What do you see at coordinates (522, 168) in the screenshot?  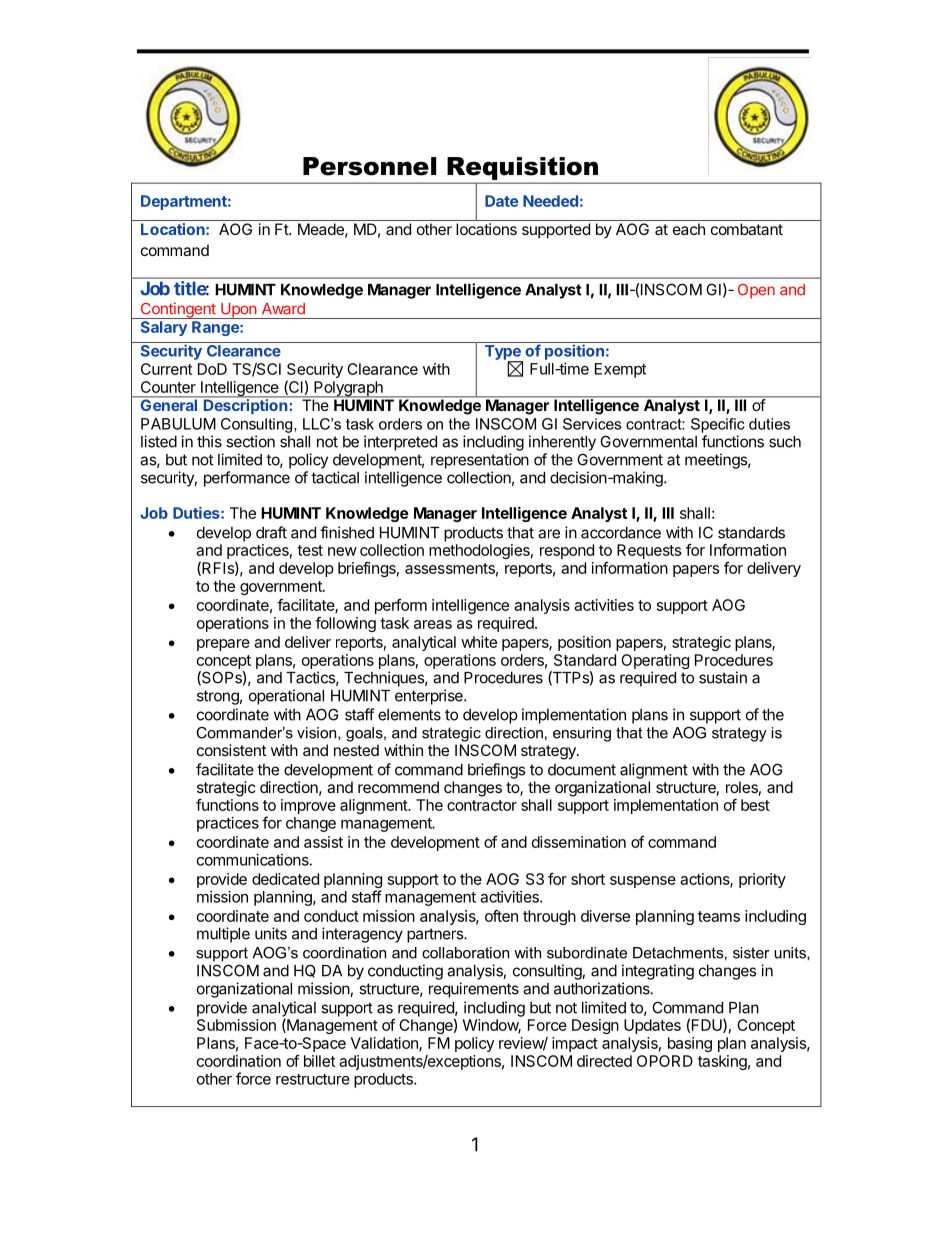 I see `Requisition` at bounding box center [522, 168].
